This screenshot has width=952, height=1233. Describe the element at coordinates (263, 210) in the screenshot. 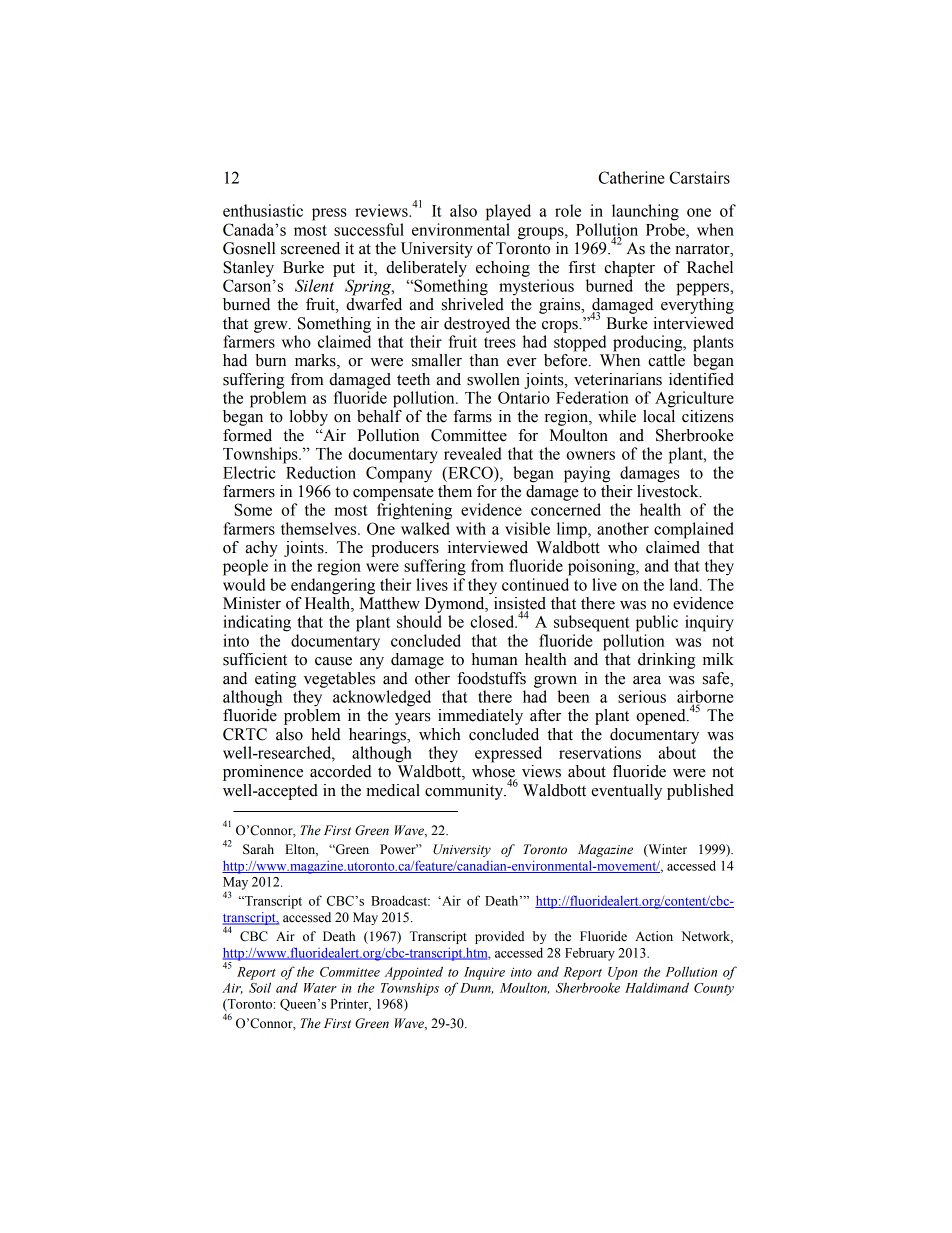

I see `enthusiastic` at that location.
